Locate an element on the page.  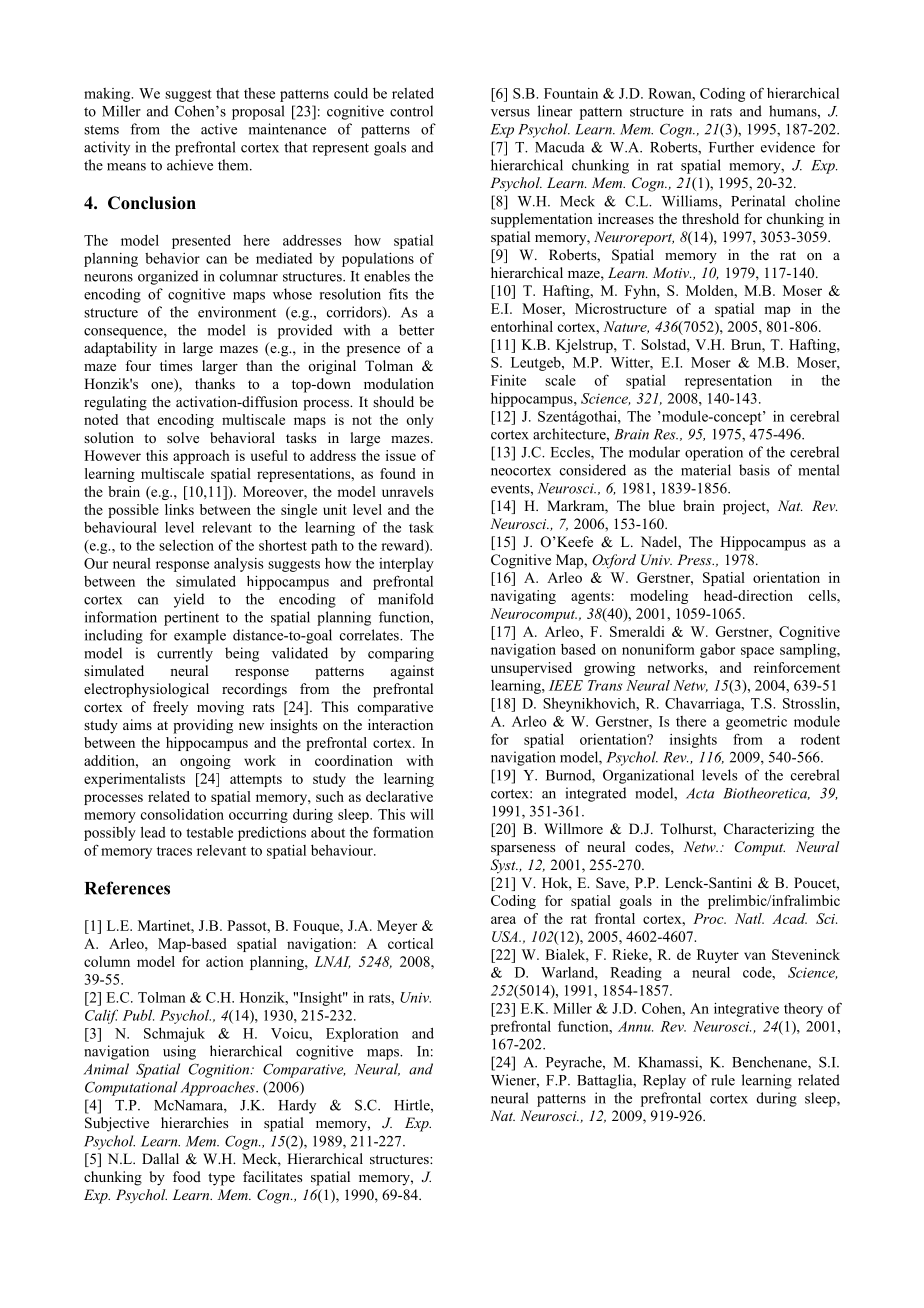
active is located at coordinates (219, 129).
